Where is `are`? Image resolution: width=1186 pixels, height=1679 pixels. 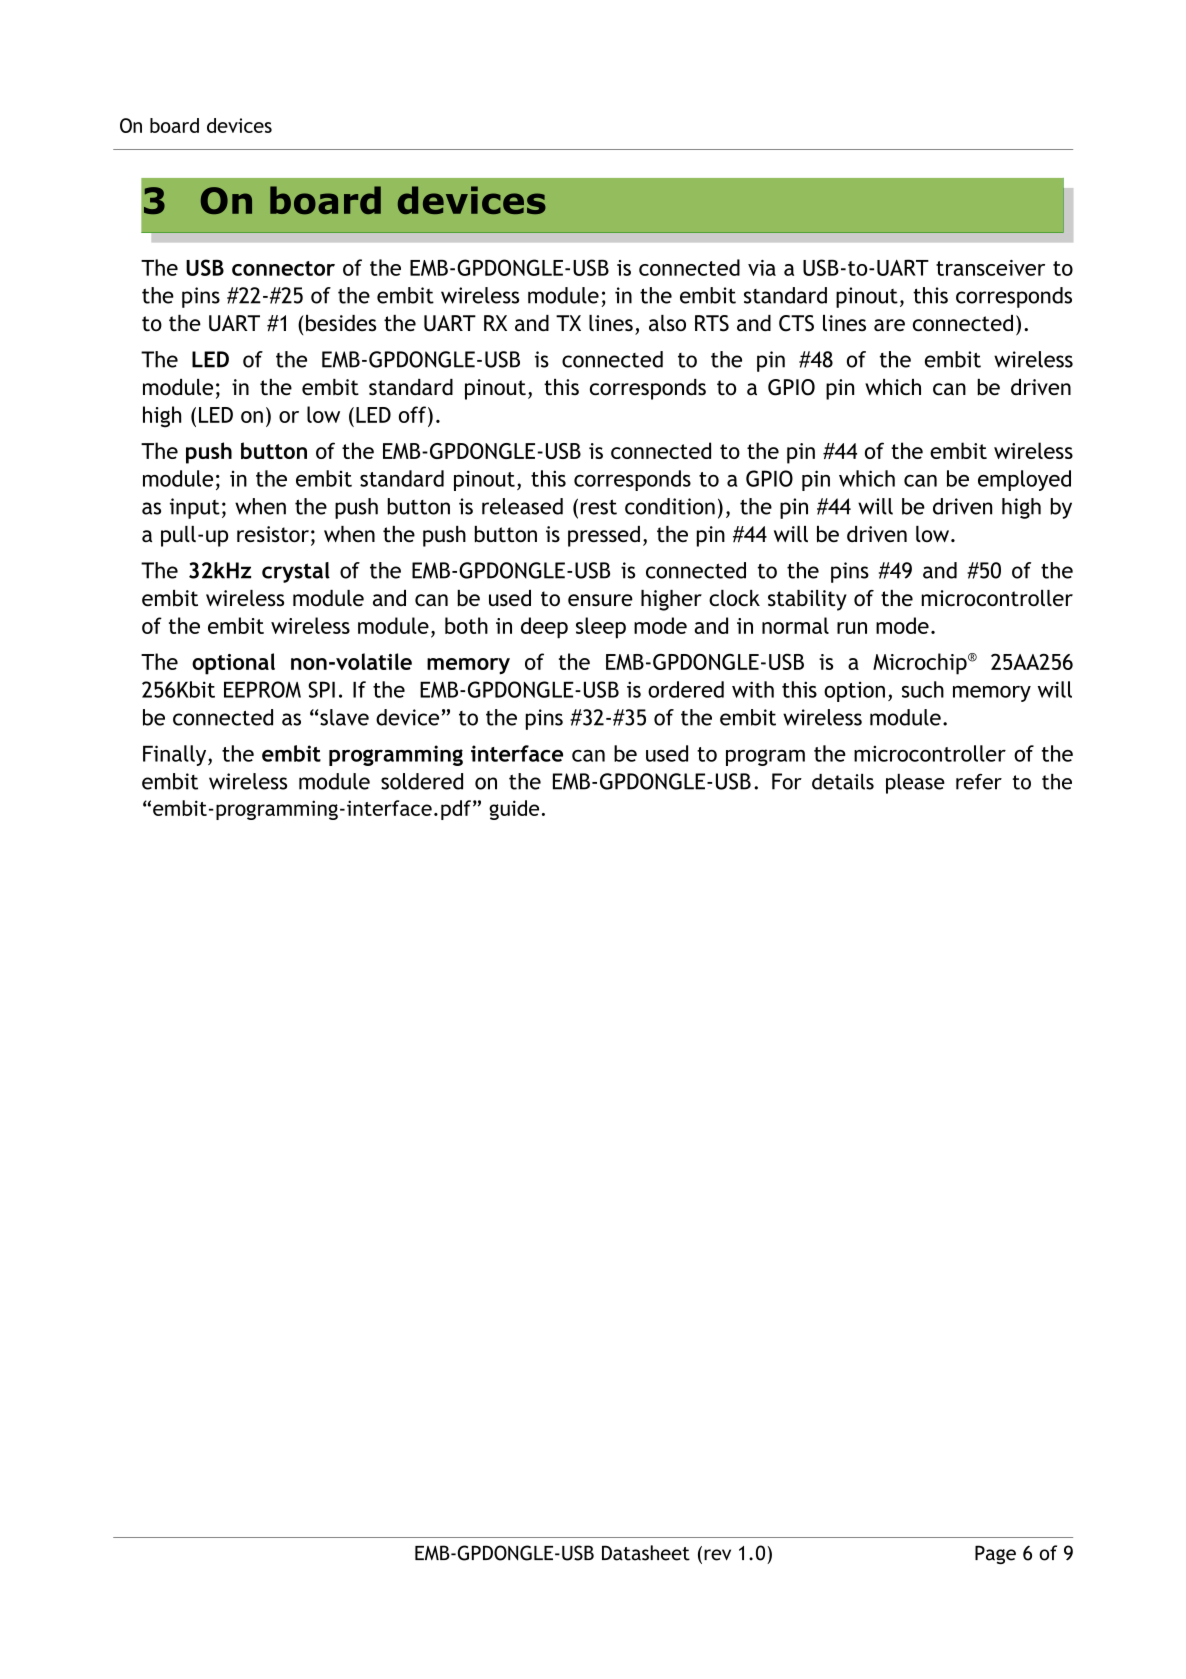 are is located at coordinates (889, 325).
